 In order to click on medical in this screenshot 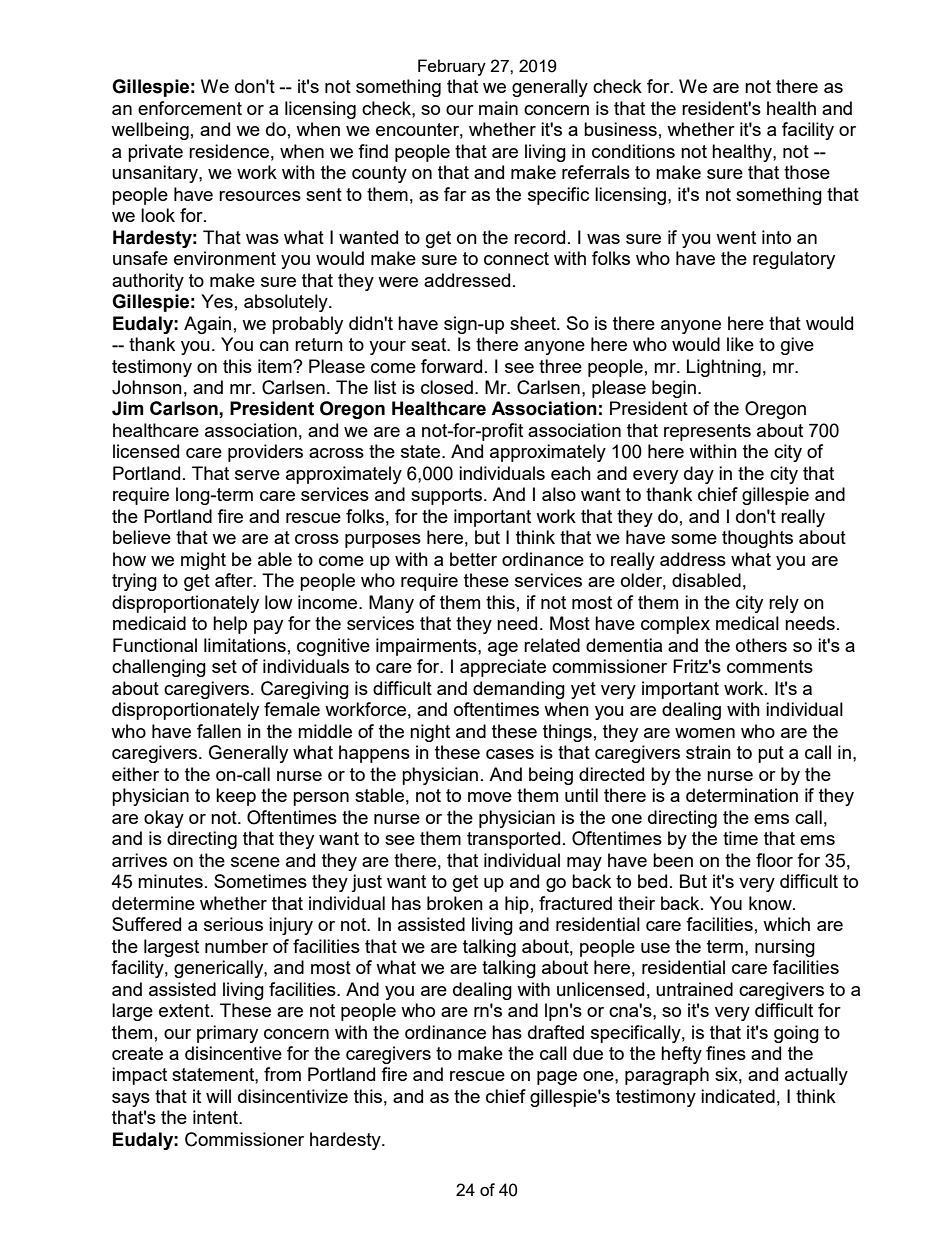, I will do `click(747, 623)`.
